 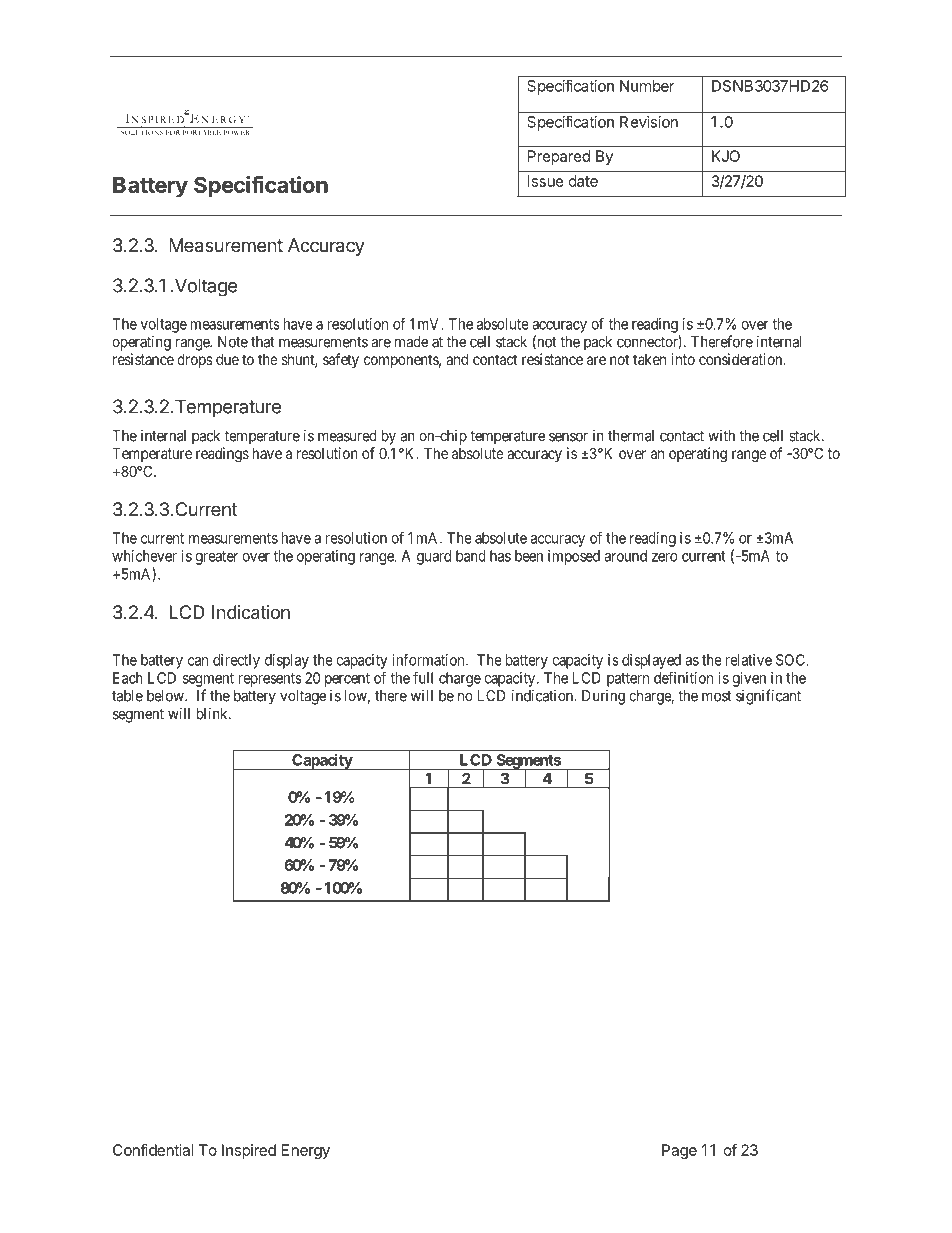 I want to click on Revision, so click(x=649, y=122).
